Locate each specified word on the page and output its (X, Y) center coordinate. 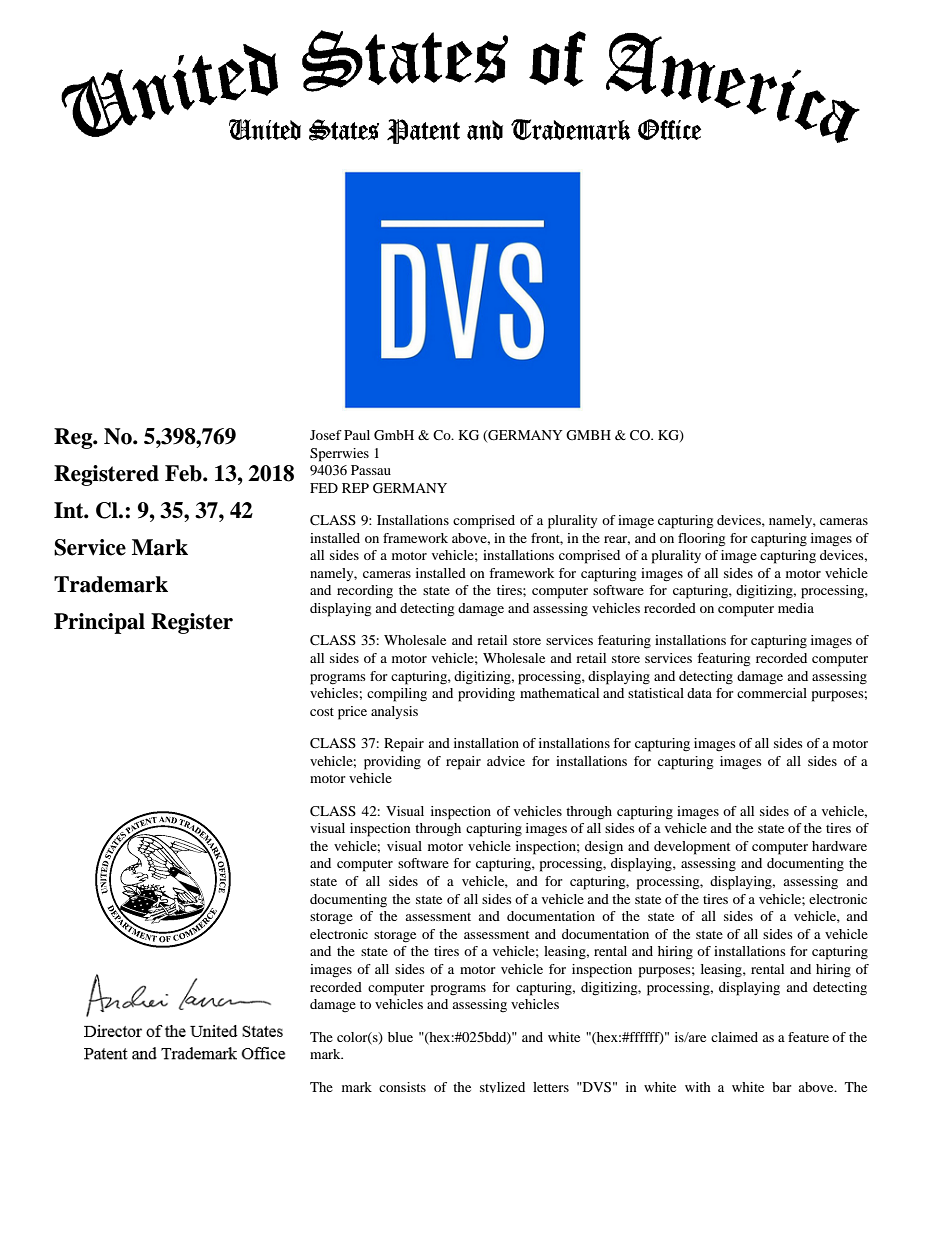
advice (506, 761)
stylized (502, 1087)
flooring (702, 540)
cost (322, 712)
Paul (357, 435)
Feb (184, 473)
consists (402, 1087)
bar (782, 1087)
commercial (772, 693)
